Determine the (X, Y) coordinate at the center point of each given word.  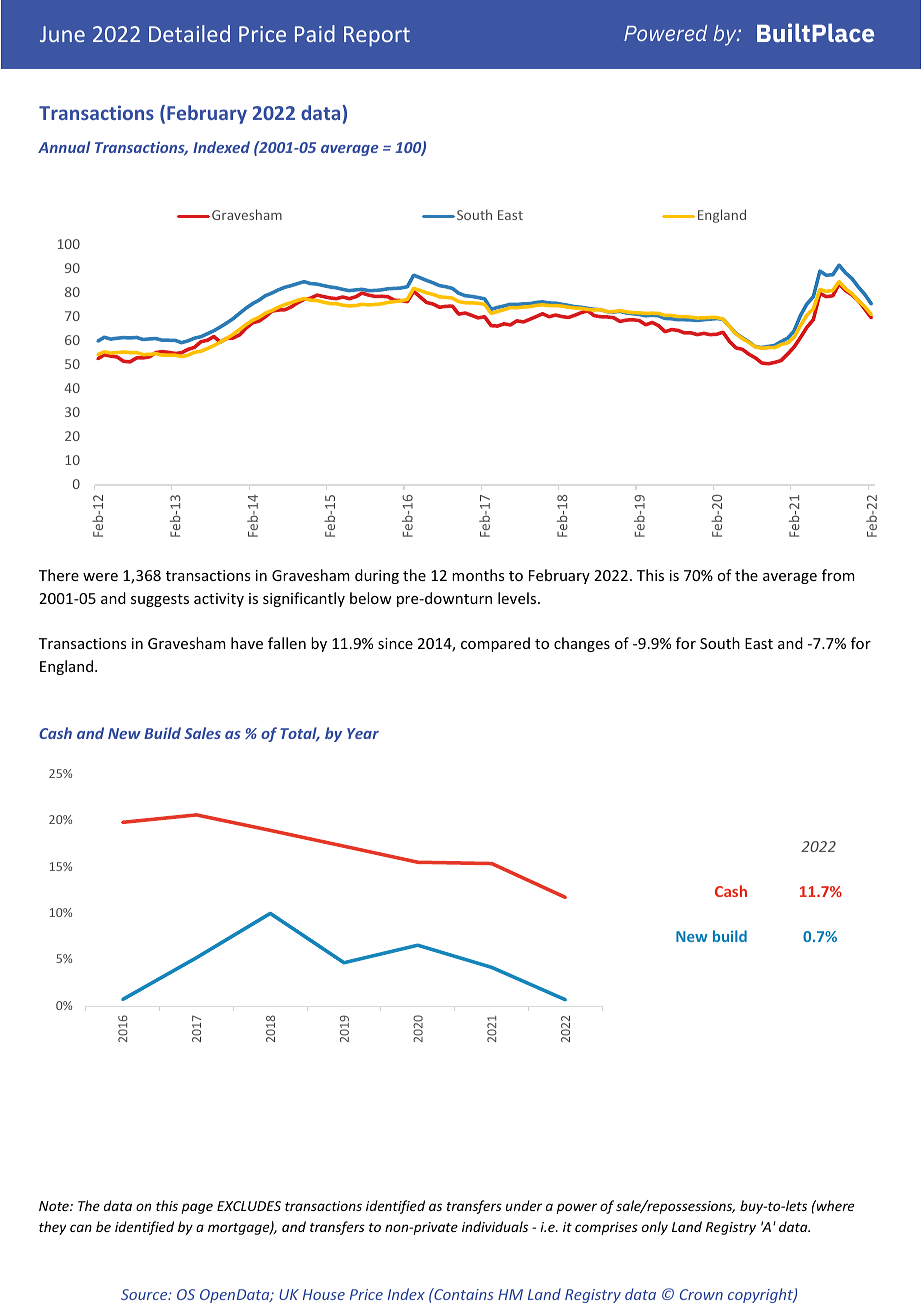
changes (582, 644)
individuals (495, 1226)
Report (377, 36)
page (197, 1208)
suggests (160, 600)
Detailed (189, 33)
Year (363, 733)
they (52, 1228)
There (59, 575)
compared (495, 644)
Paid (315, 33)
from (838, 575)
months (478, 575)
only (655, 1228)
